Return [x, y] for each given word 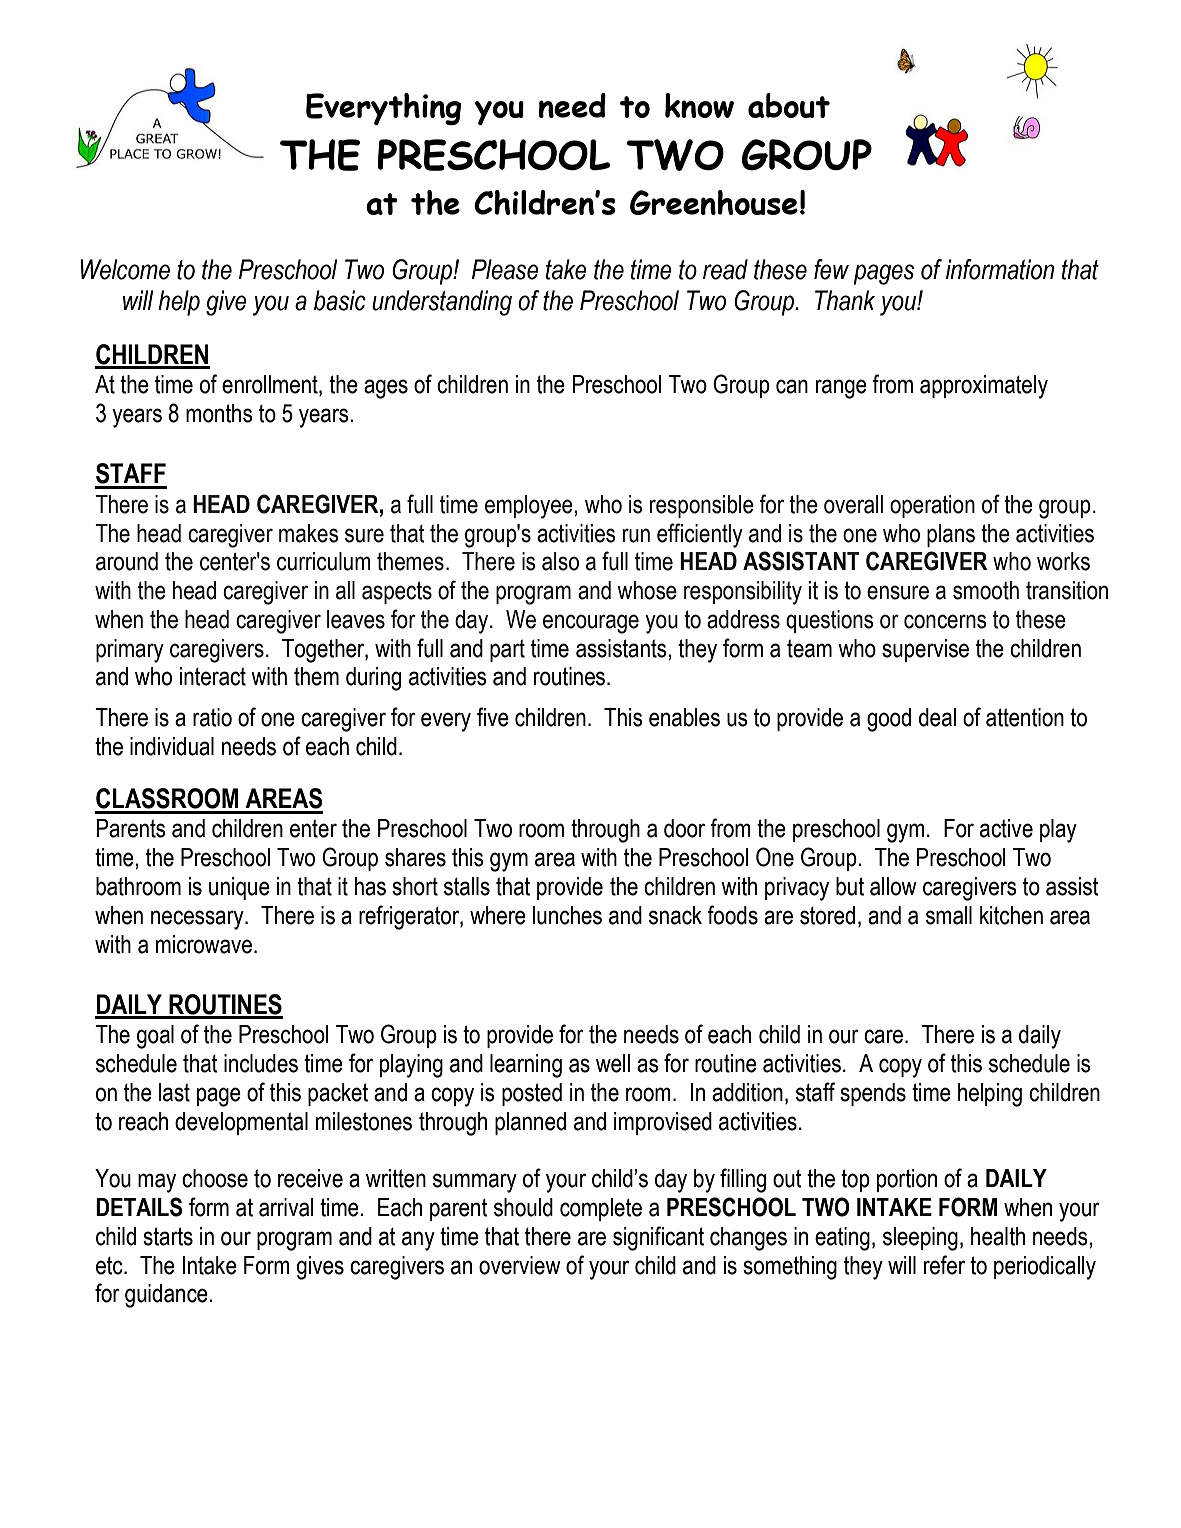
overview [520, 1265]
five [493, 717]
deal [937, 717]
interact [213, 676]
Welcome [125, 269]
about [789, 105]
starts [168, 1236]
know [699, 105]
